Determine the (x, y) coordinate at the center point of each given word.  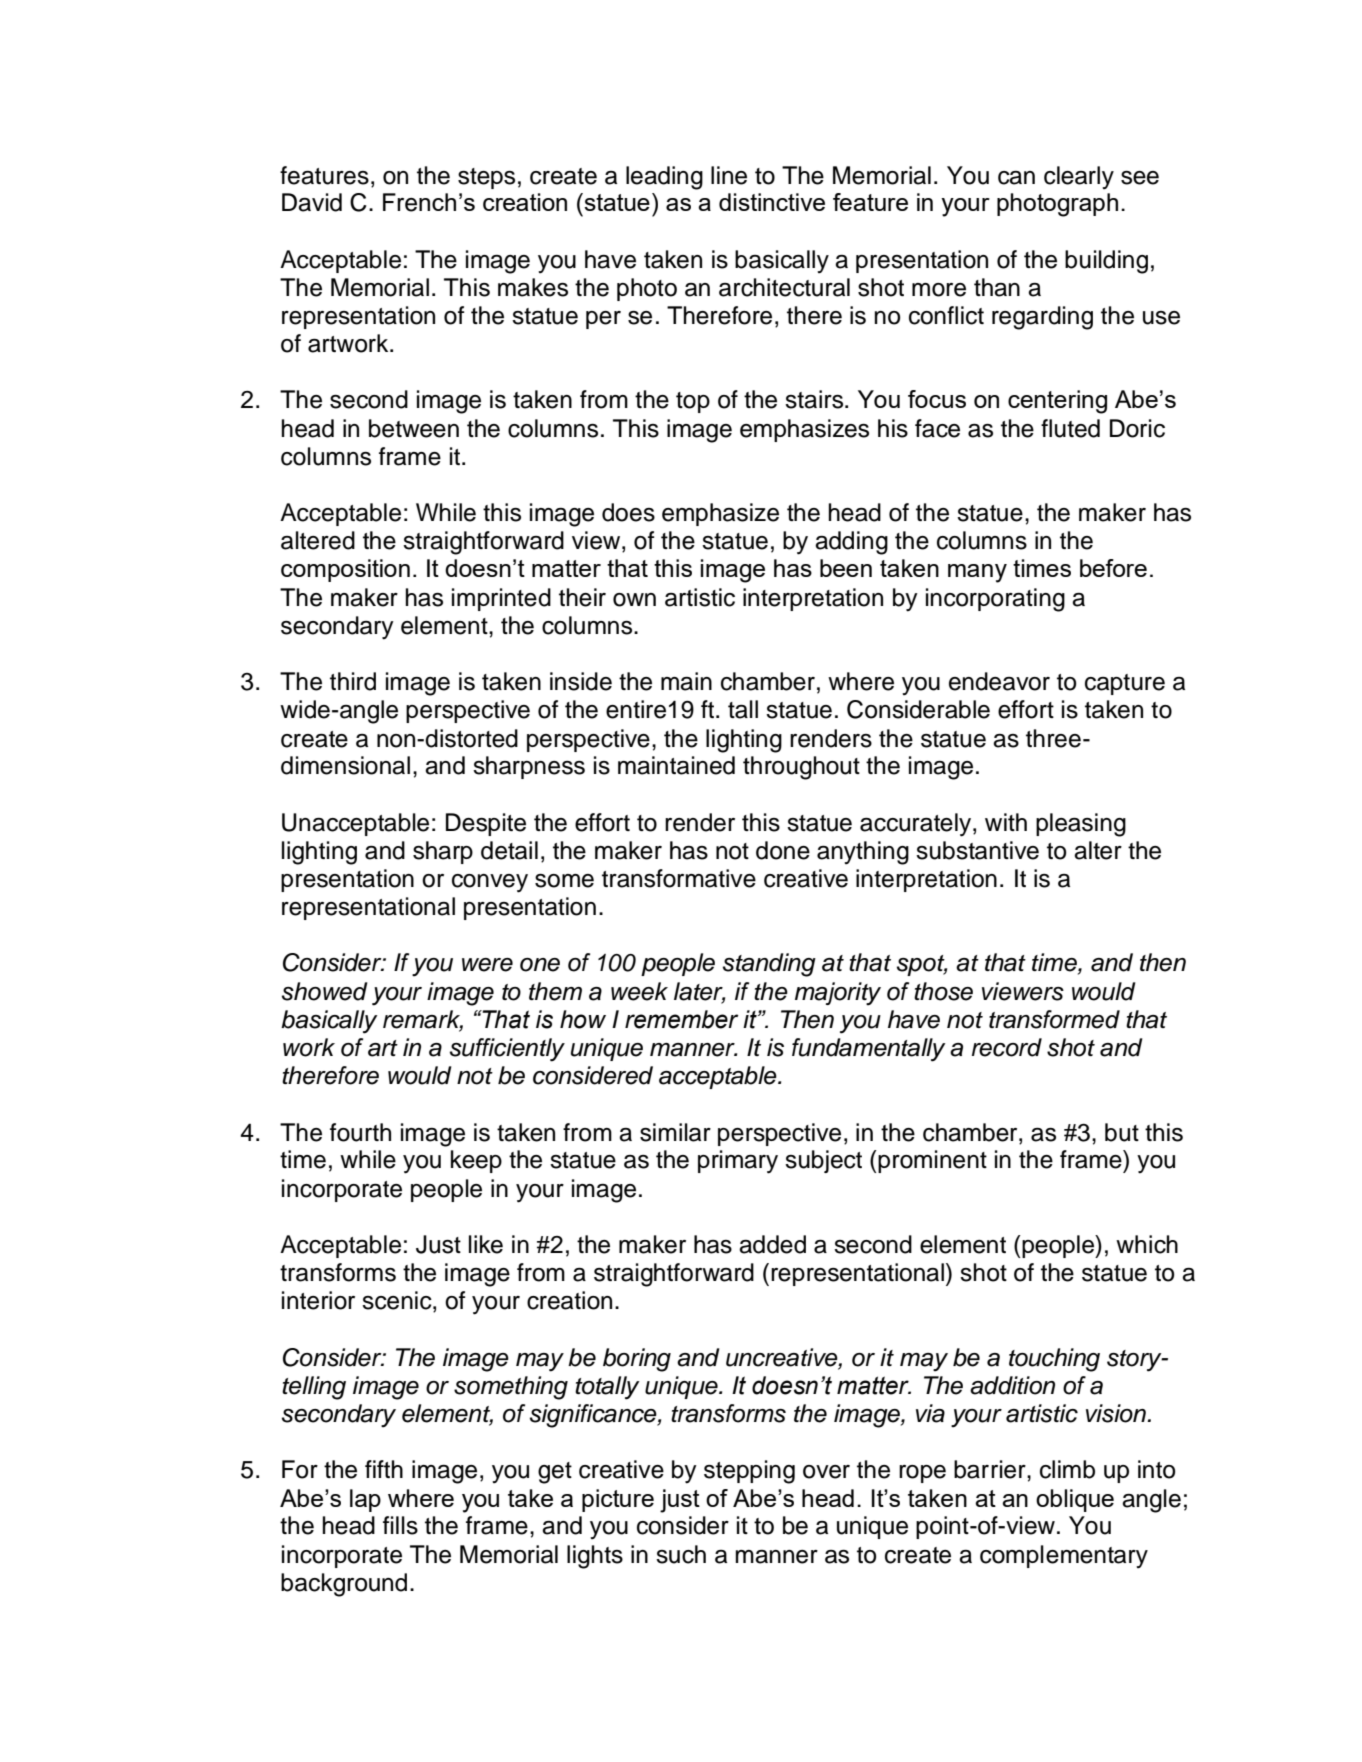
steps (486, 178)
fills (400, 1525)
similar (675, 1132)
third (353, 681)
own (634, 600)
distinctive (772, 202)
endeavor (999, 681)
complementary (1064, 1556)
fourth (360, 1132)
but (1122, 1132)
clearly (1079, 177)
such (681, 1554)
